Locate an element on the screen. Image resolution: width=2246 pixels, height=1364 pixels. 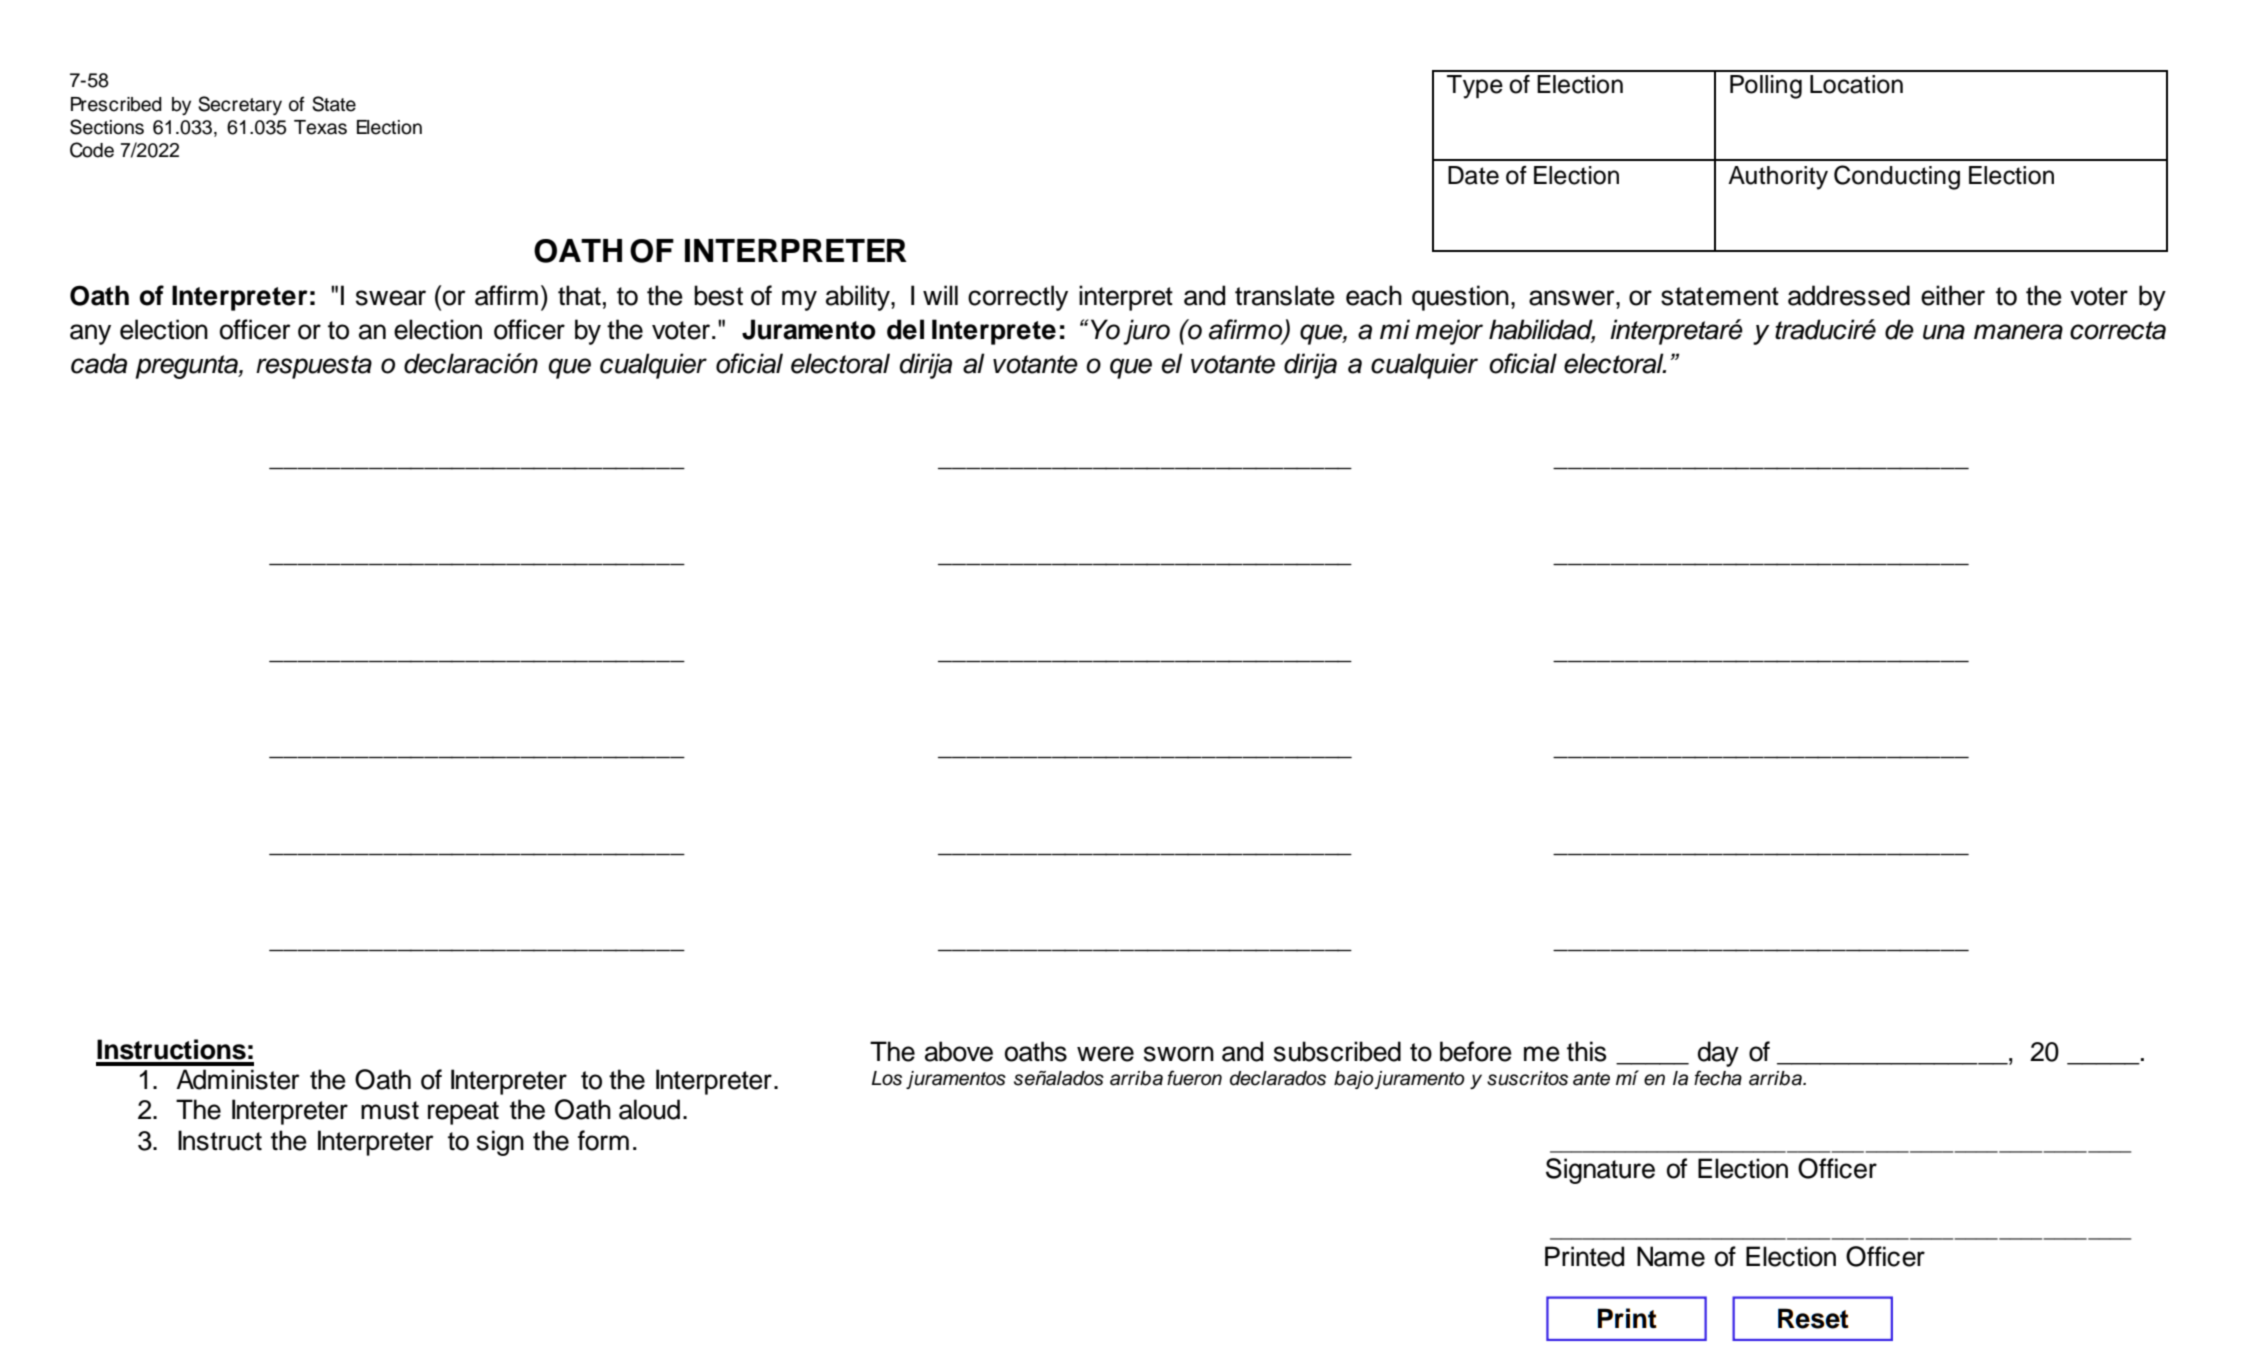
above is located at coordinates (959, 1051).
